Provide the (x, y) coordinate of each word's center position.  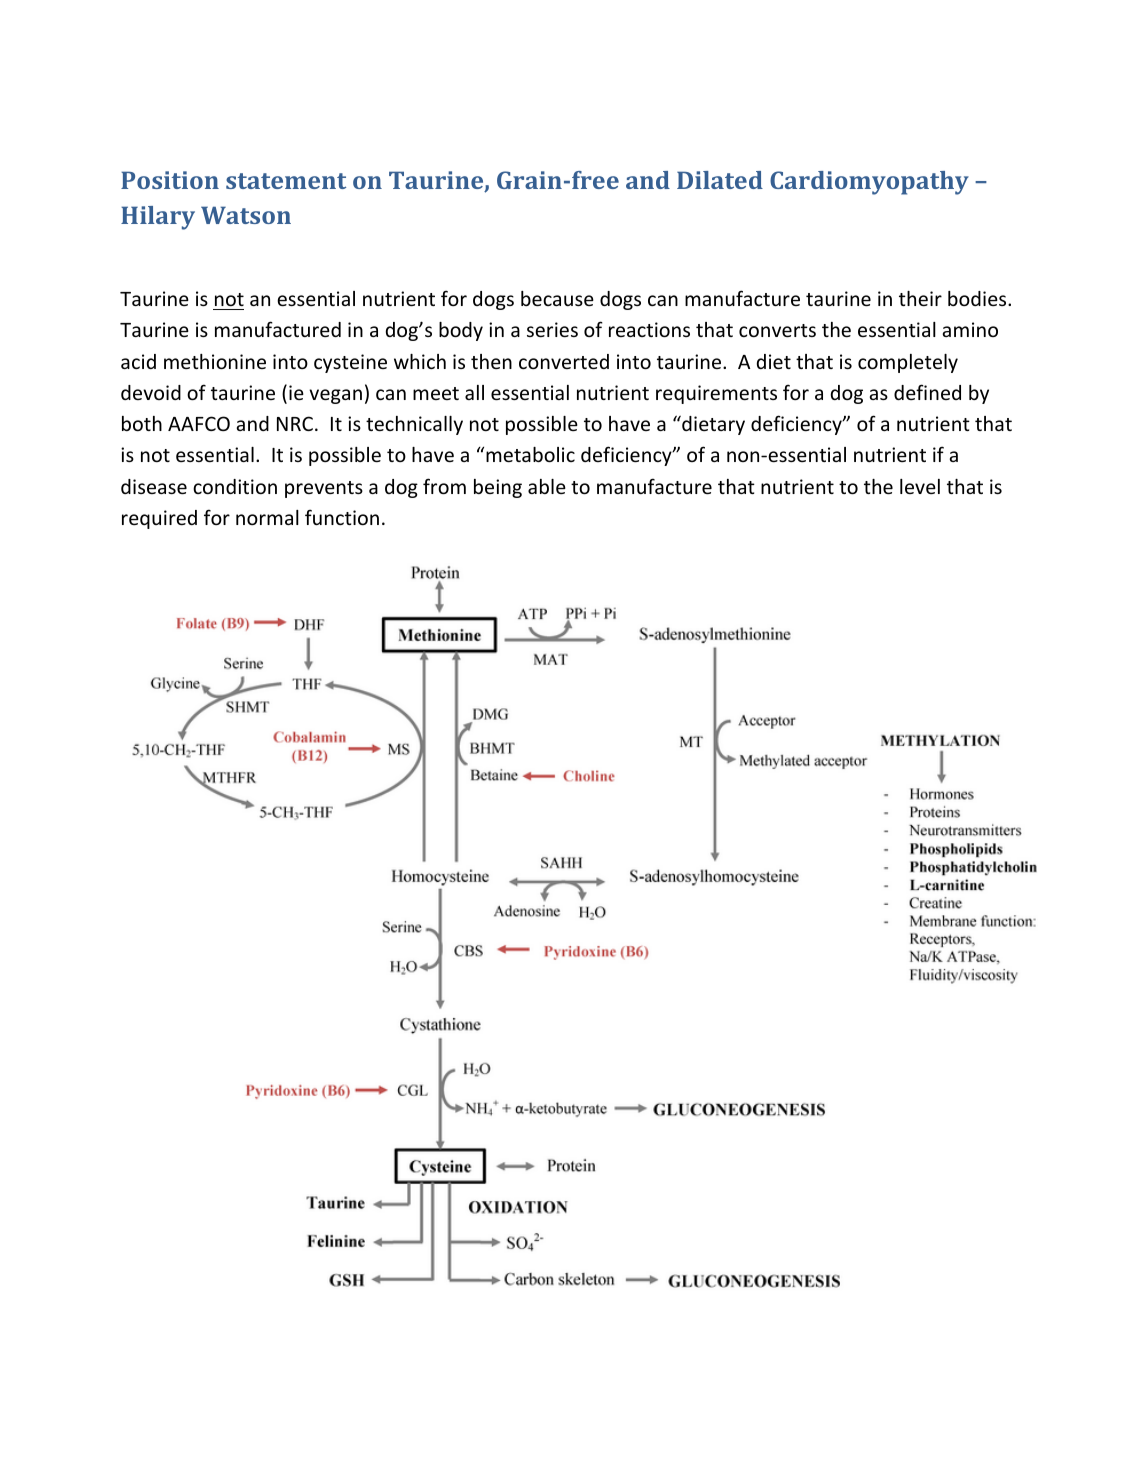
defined (927, 392)
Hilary (158, 218)
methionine (215, 361)
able (547, 486)
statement (286, 181)
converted (564, 361)
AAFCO (199, 423)
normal (267, 517)
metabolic (530, 454)
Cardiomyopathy (869, 183)
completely (908, 363)
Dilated (720, 180)
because (557, 298)
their (920, 298)
